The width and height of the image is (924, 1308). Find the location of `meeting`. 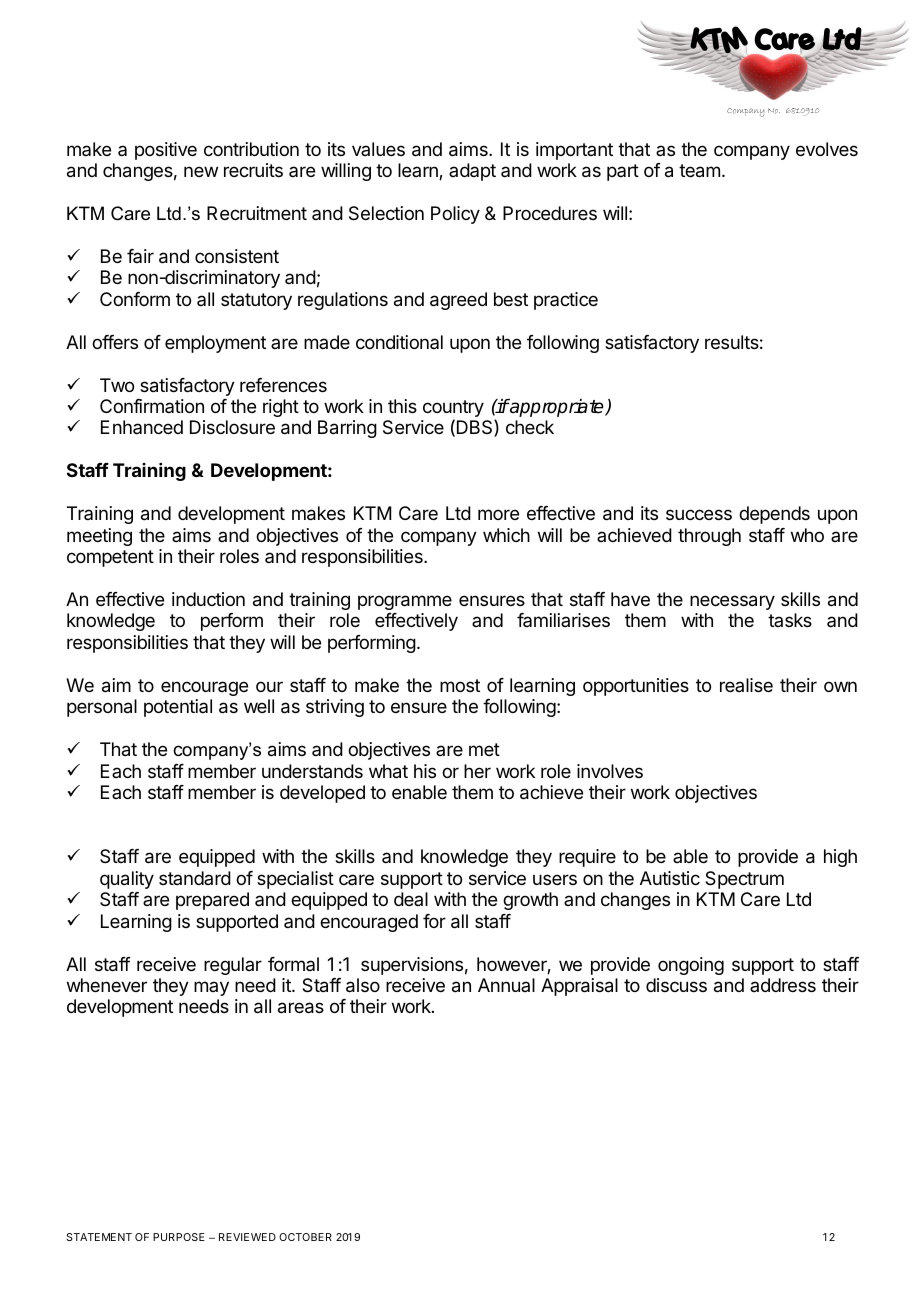

meeting is located at coordinates (99, 537).
